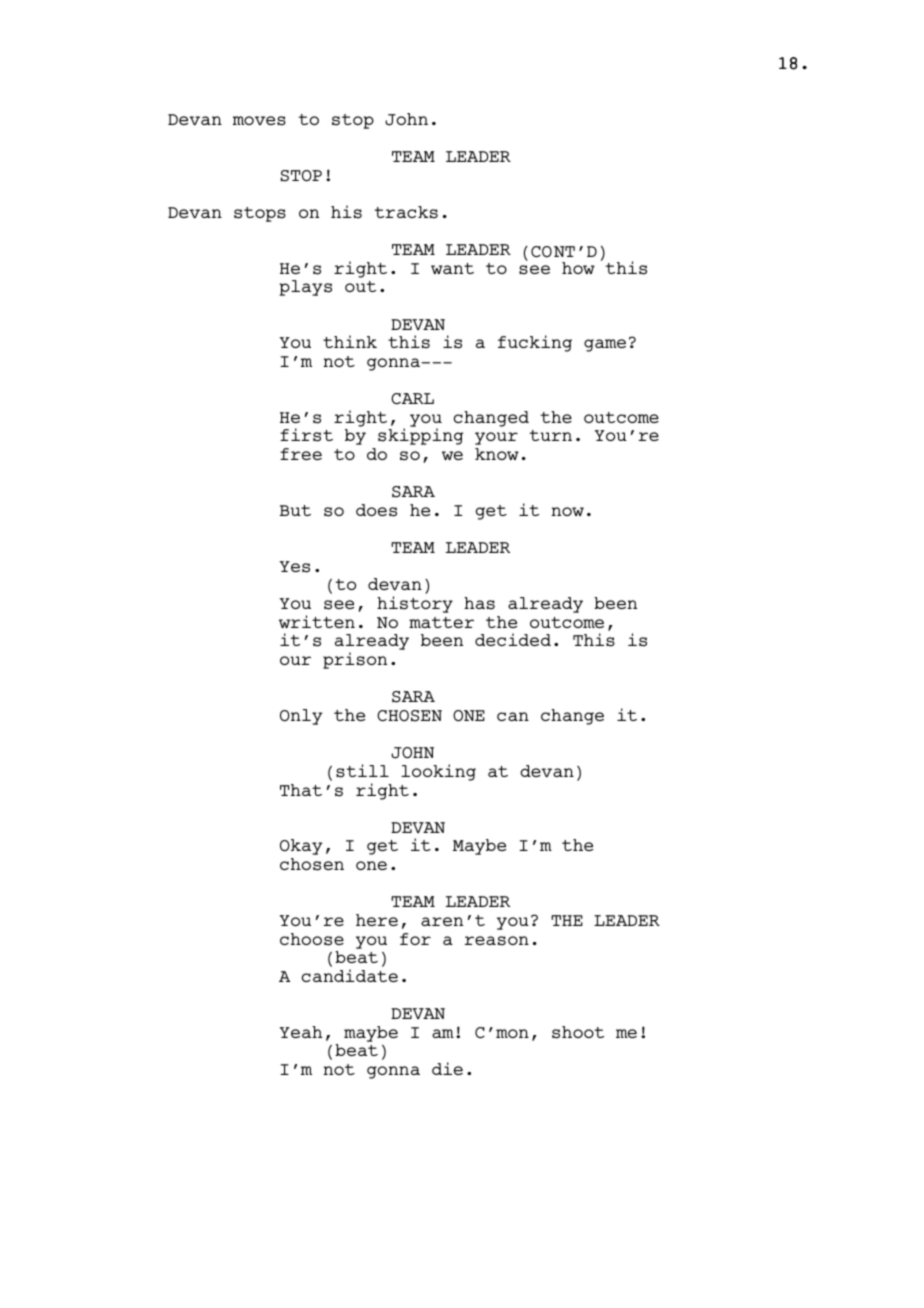 This screenshot has height=1308, width=924. What do you see at coordinates (406, 212) in the screenshot?
I see `tracks` at bounding box center [406, 212].
